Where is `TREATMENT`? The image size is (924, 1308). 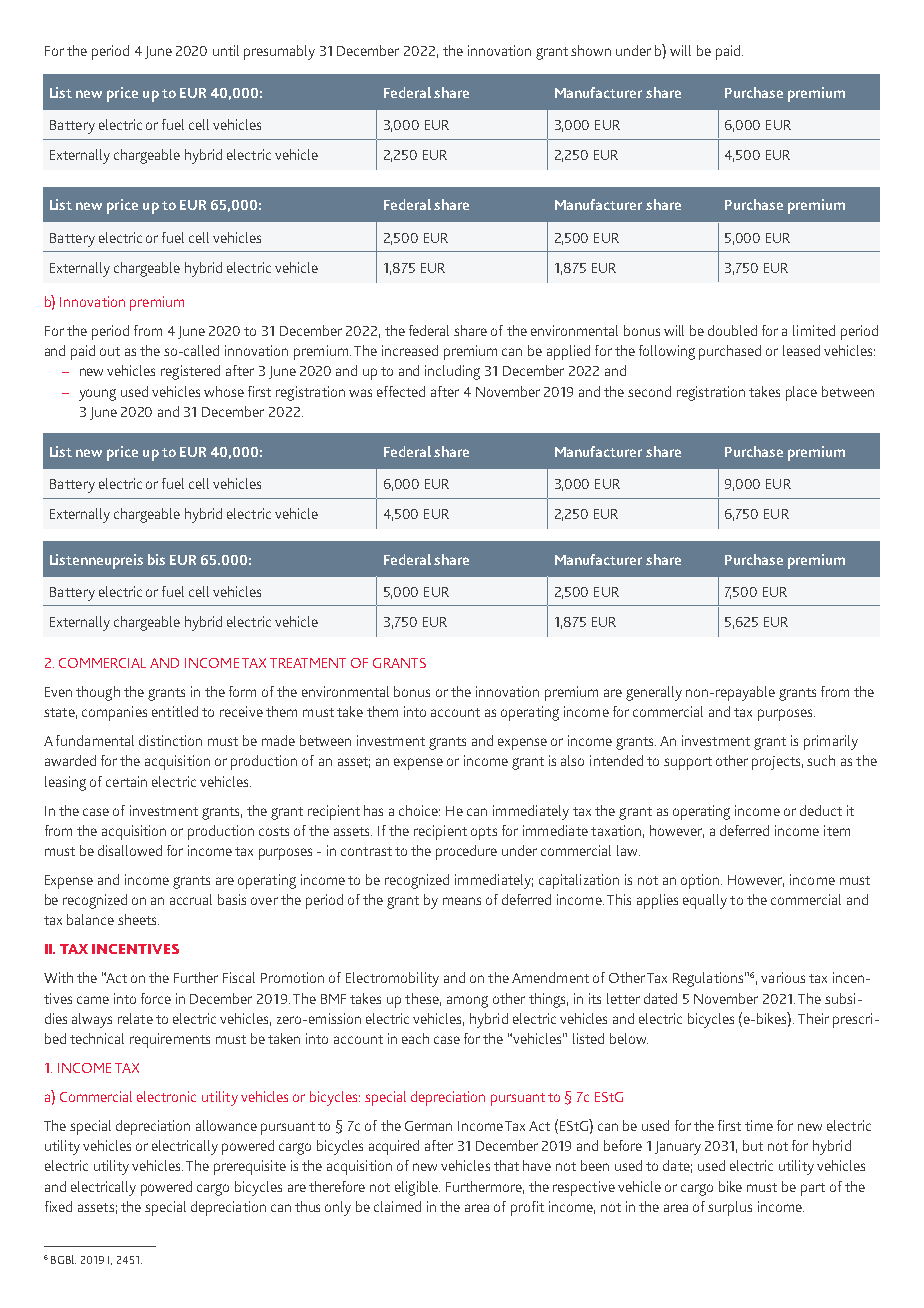 TREATMENT is located at coordinates (308, 663).
